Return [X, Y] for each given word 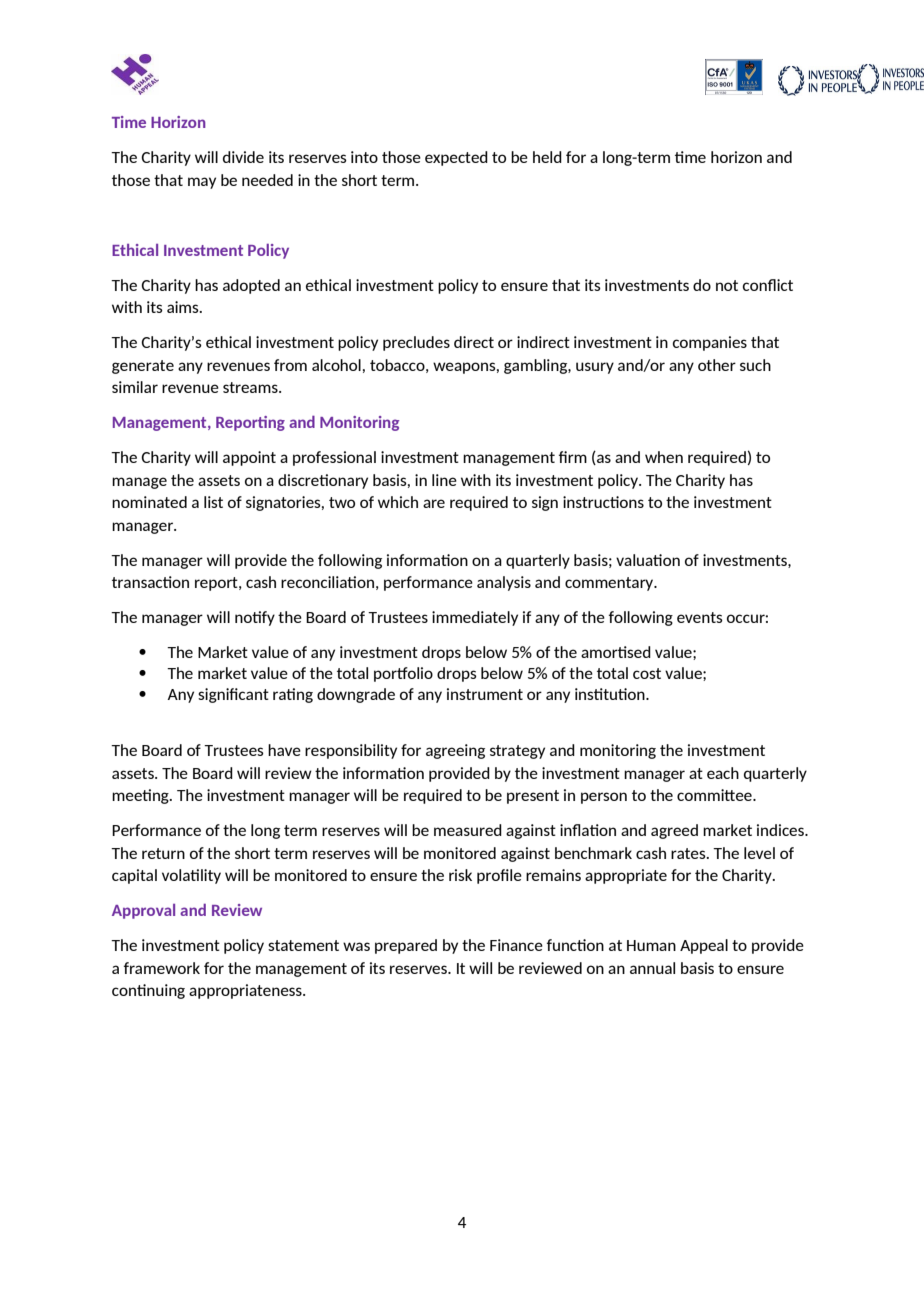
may [202, 183]
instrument [485, 694]
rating [293, 695]
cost [647, 673]
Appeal [704, 946]
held [547, 157]
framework [162, 968]
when [664, 457]
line [444, 480]
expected [456, 158]
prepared [406, 946]
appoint [249, 458]
